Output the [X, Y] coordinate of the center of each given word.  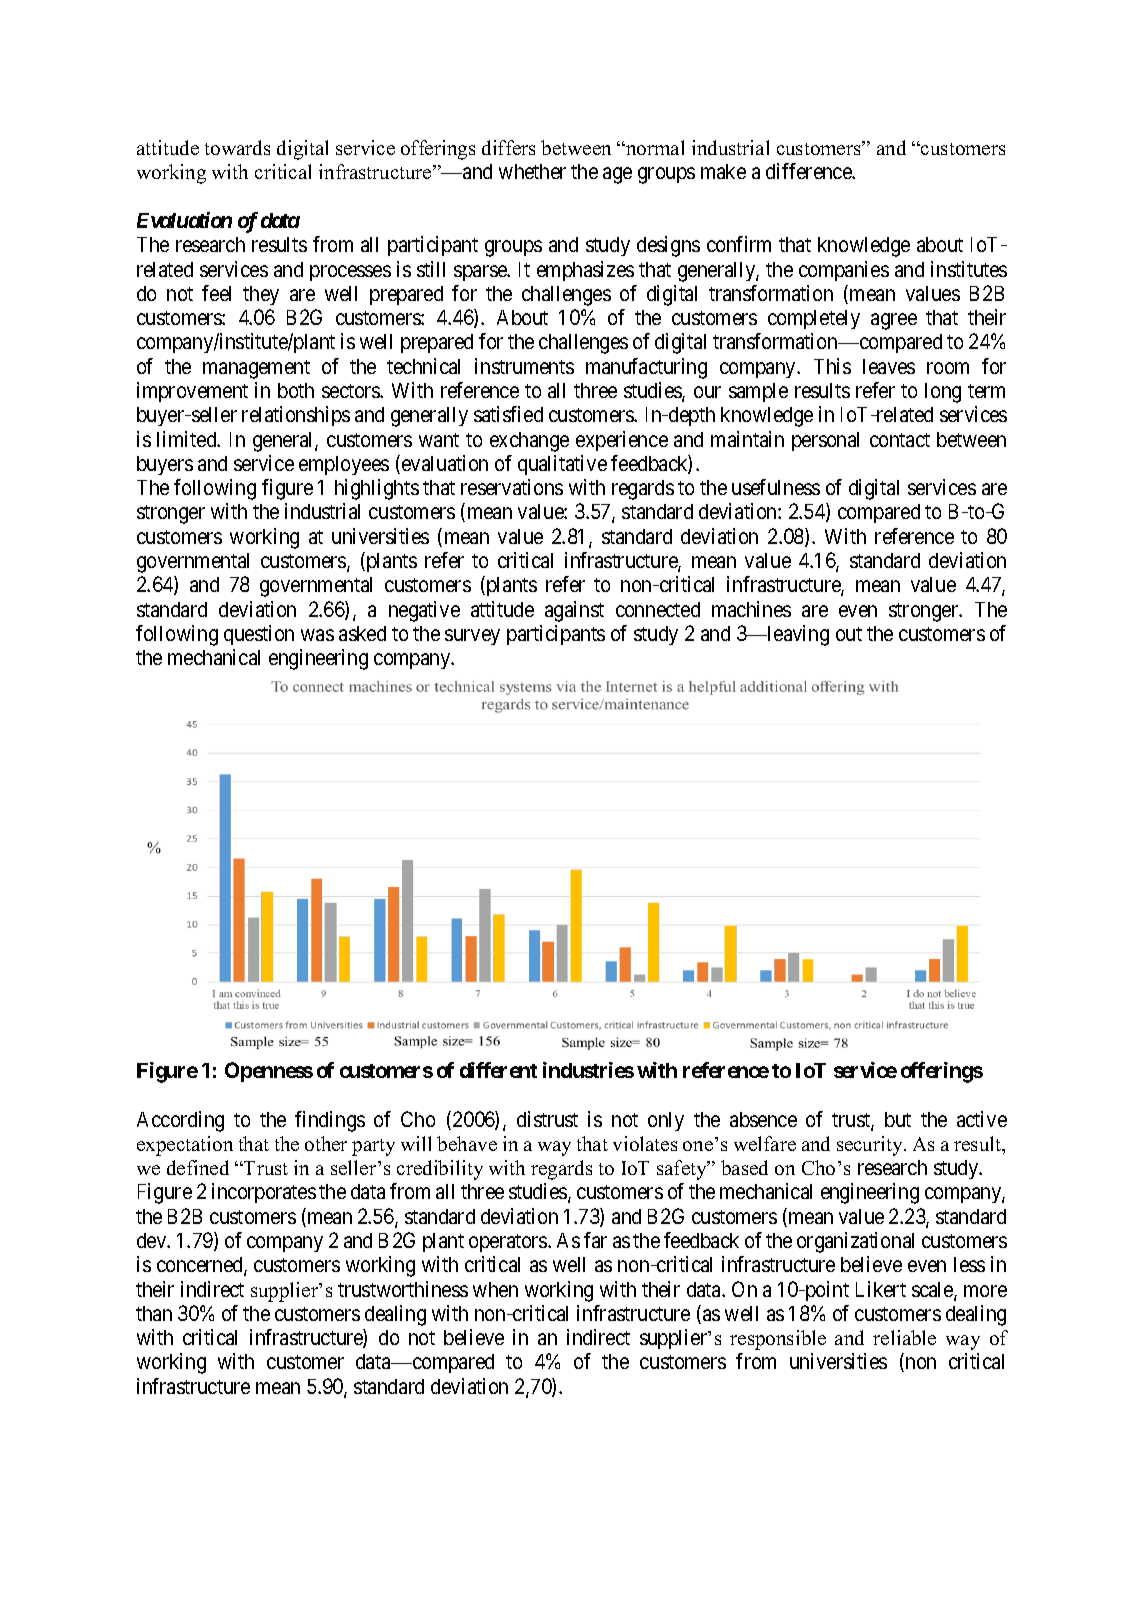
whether [532, 171]
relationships [296, 416]
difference [810, 171]
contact [900, 440]
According [180, 1121]
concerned [201, 1266]
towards [237, 147]
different [498, 1070]
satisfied [508, 414]
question [259, 635]
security [871, 1146]
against [574, 611]
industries [588, 1070]
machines [751, 609]
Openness [269, 1072]
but [898, 1119]
